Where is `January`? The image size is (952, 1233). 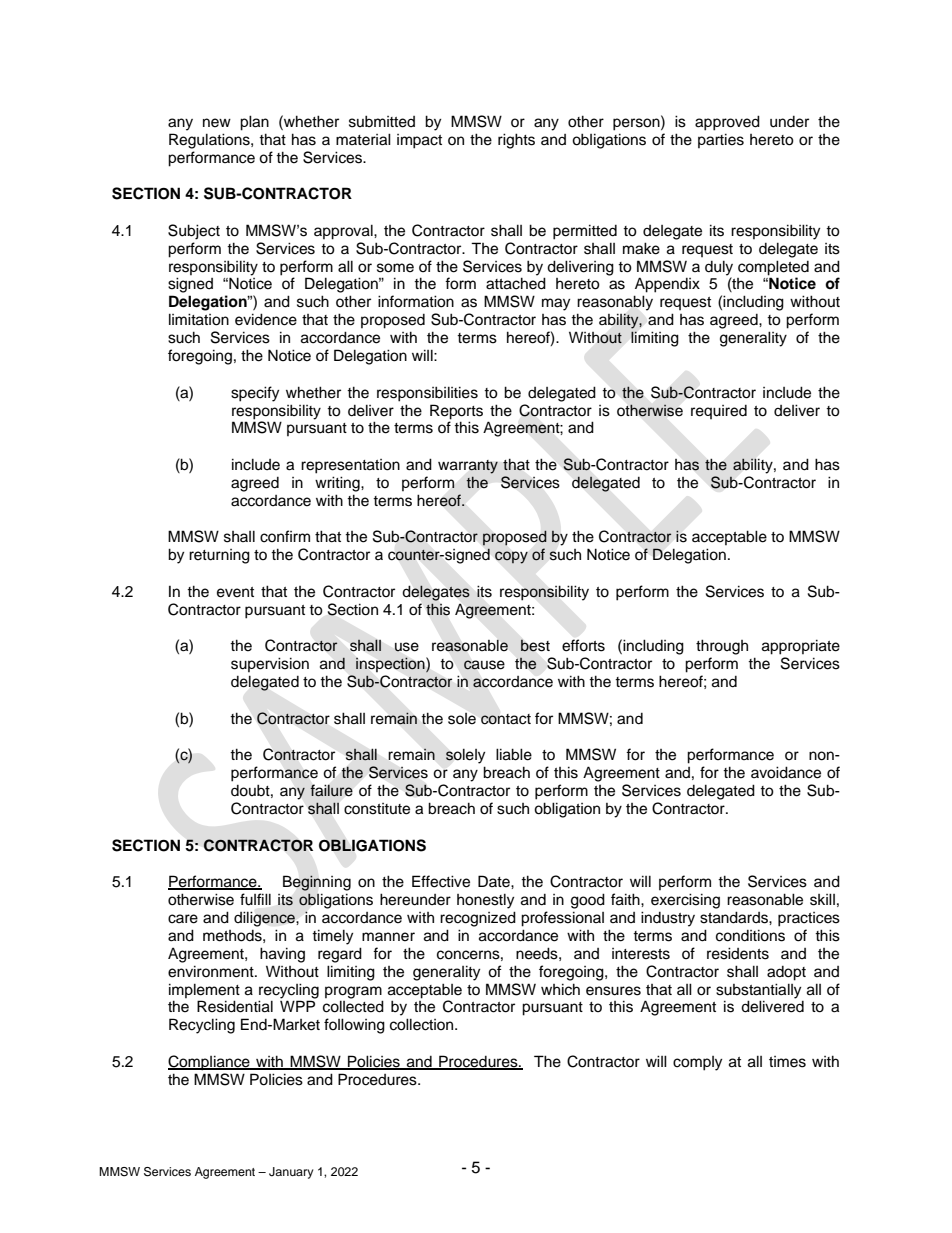 January is located at coordinates (291, 1173).
